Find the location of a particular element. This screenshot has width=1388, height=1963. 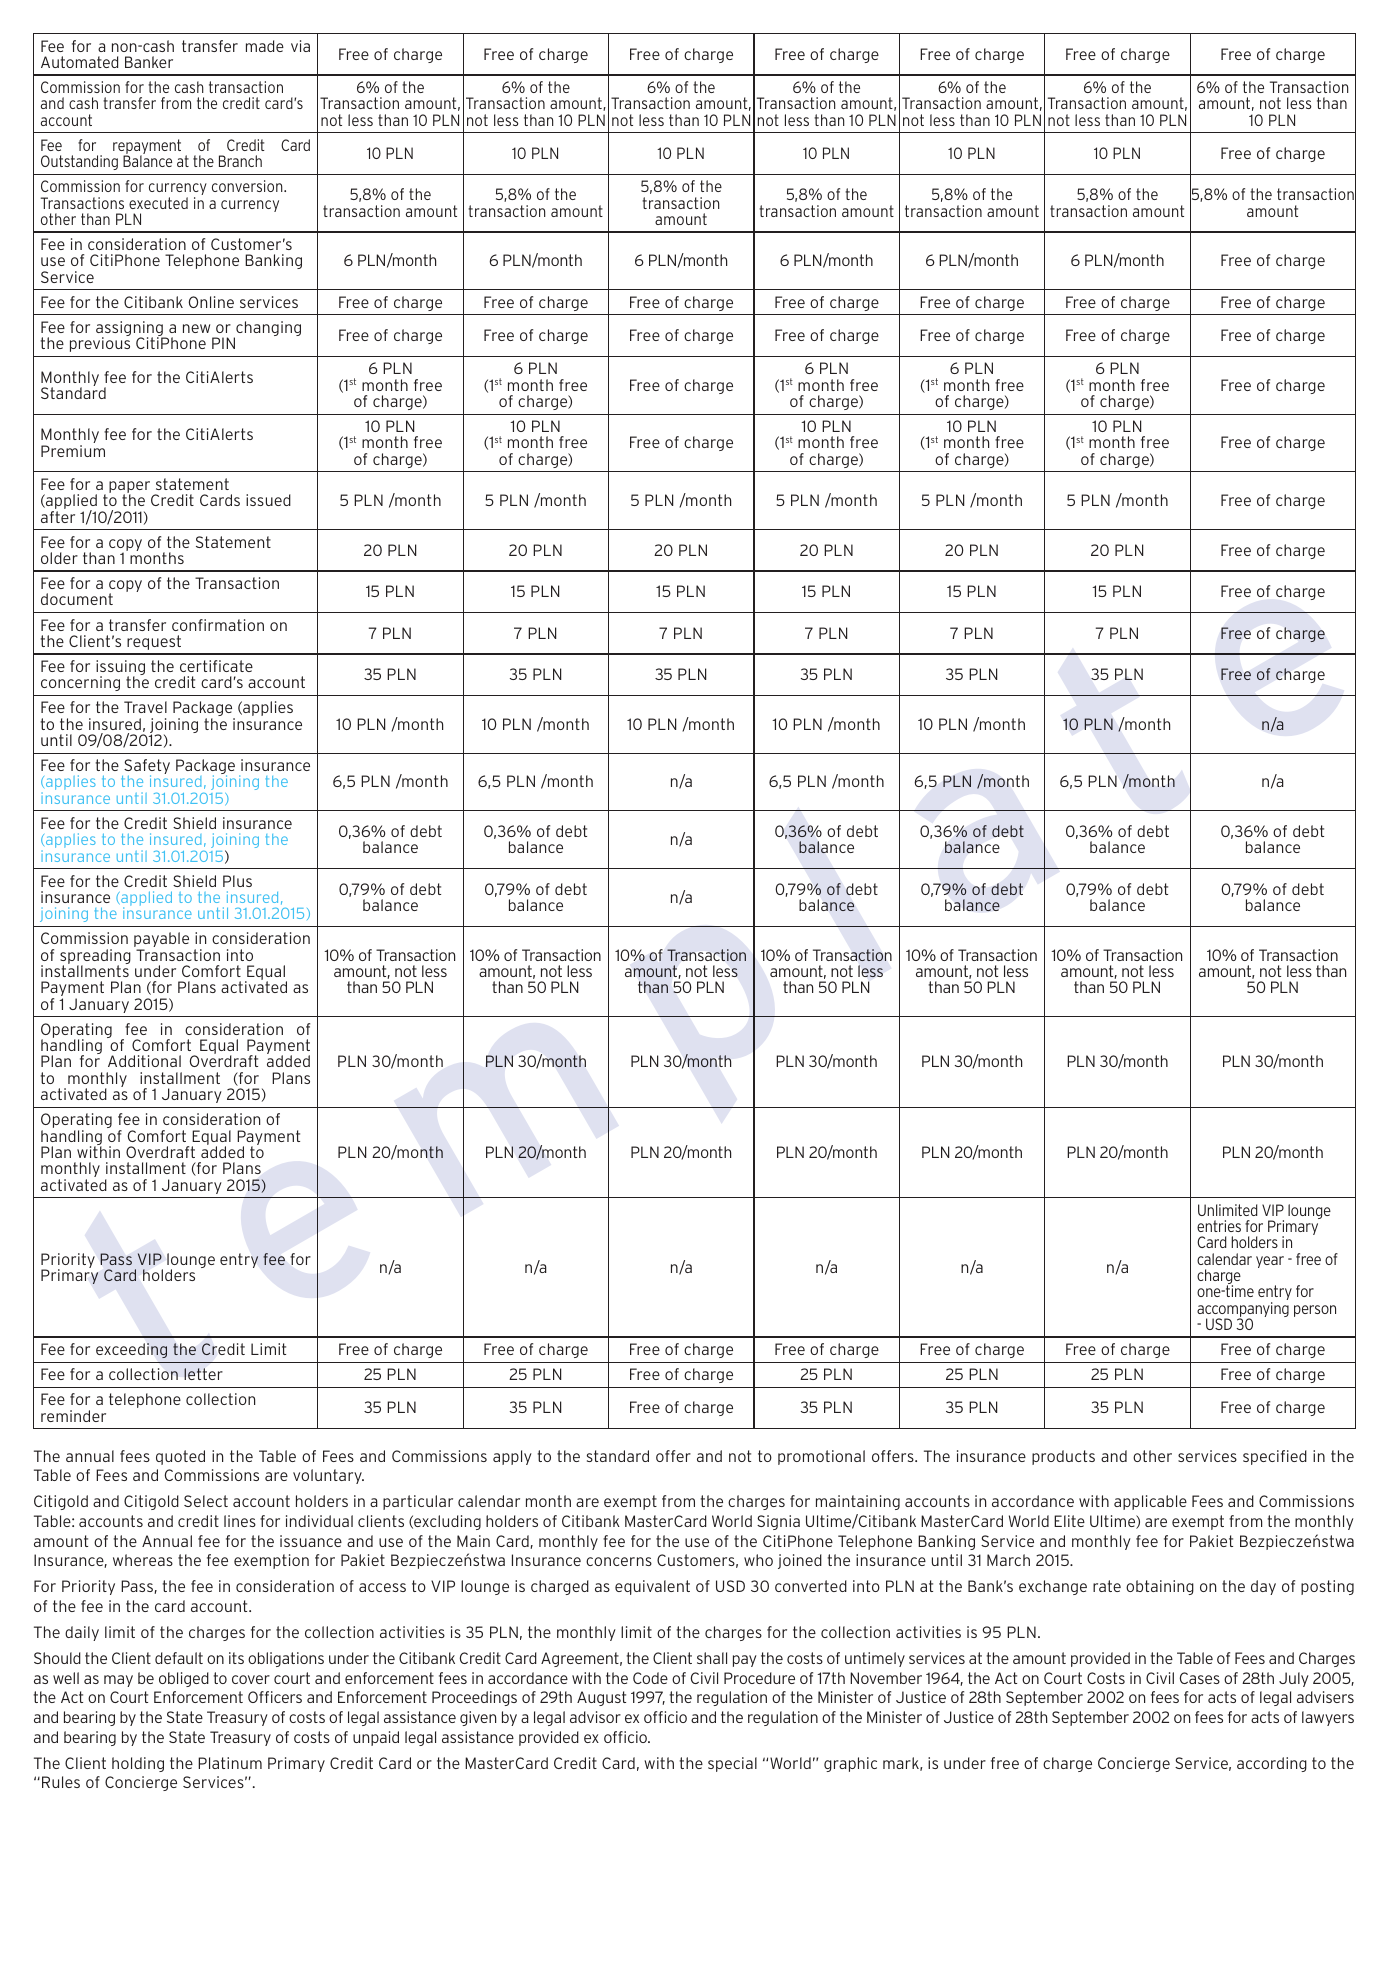

via is located at coordinates (300, 46).
